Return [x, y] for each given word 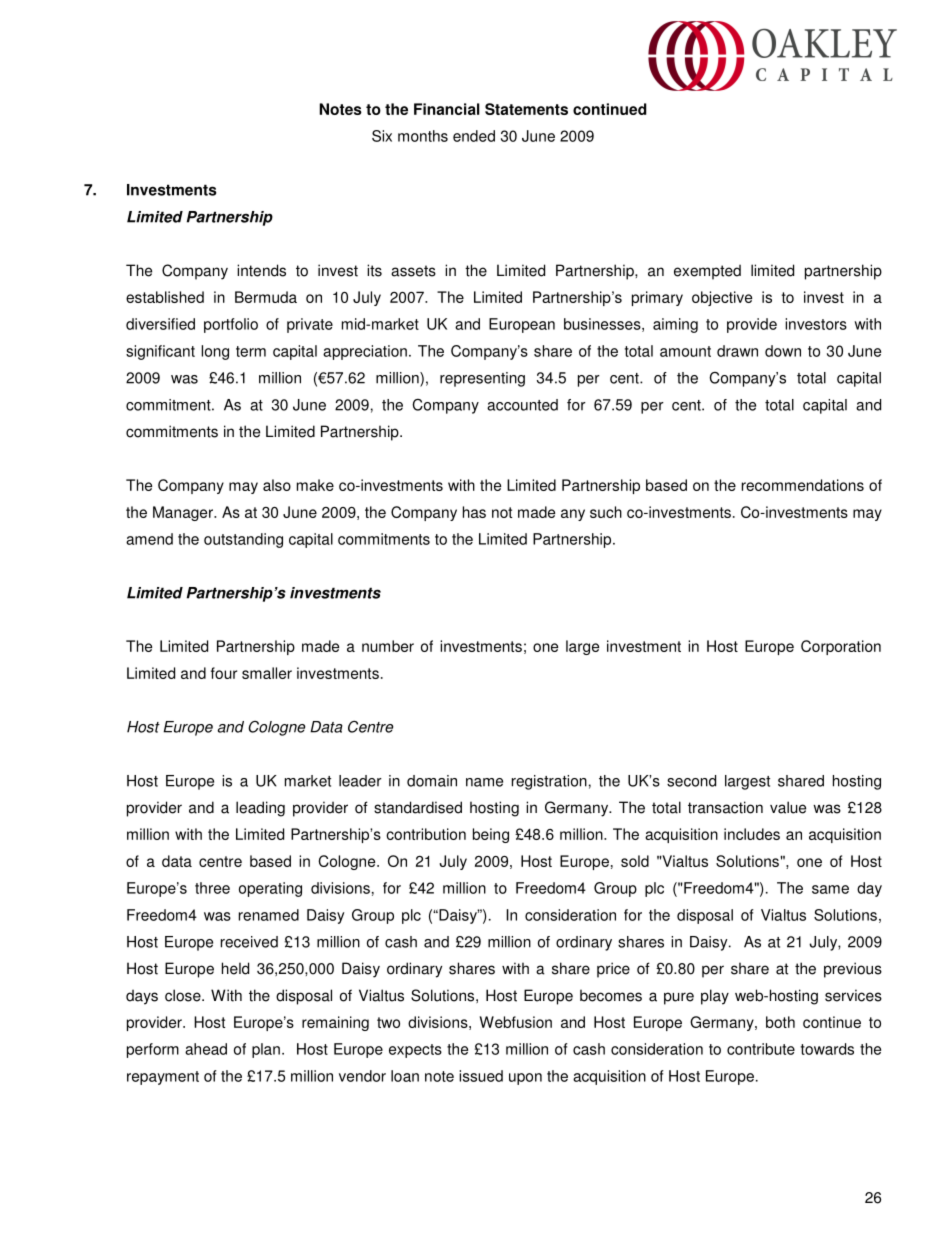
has [474, 512]
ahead [206, 1049]
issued [481, 1076]
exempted [707, 272]
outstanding [243, 540]
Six [382, 136]
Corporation [841, 647]
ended [474, 136]
